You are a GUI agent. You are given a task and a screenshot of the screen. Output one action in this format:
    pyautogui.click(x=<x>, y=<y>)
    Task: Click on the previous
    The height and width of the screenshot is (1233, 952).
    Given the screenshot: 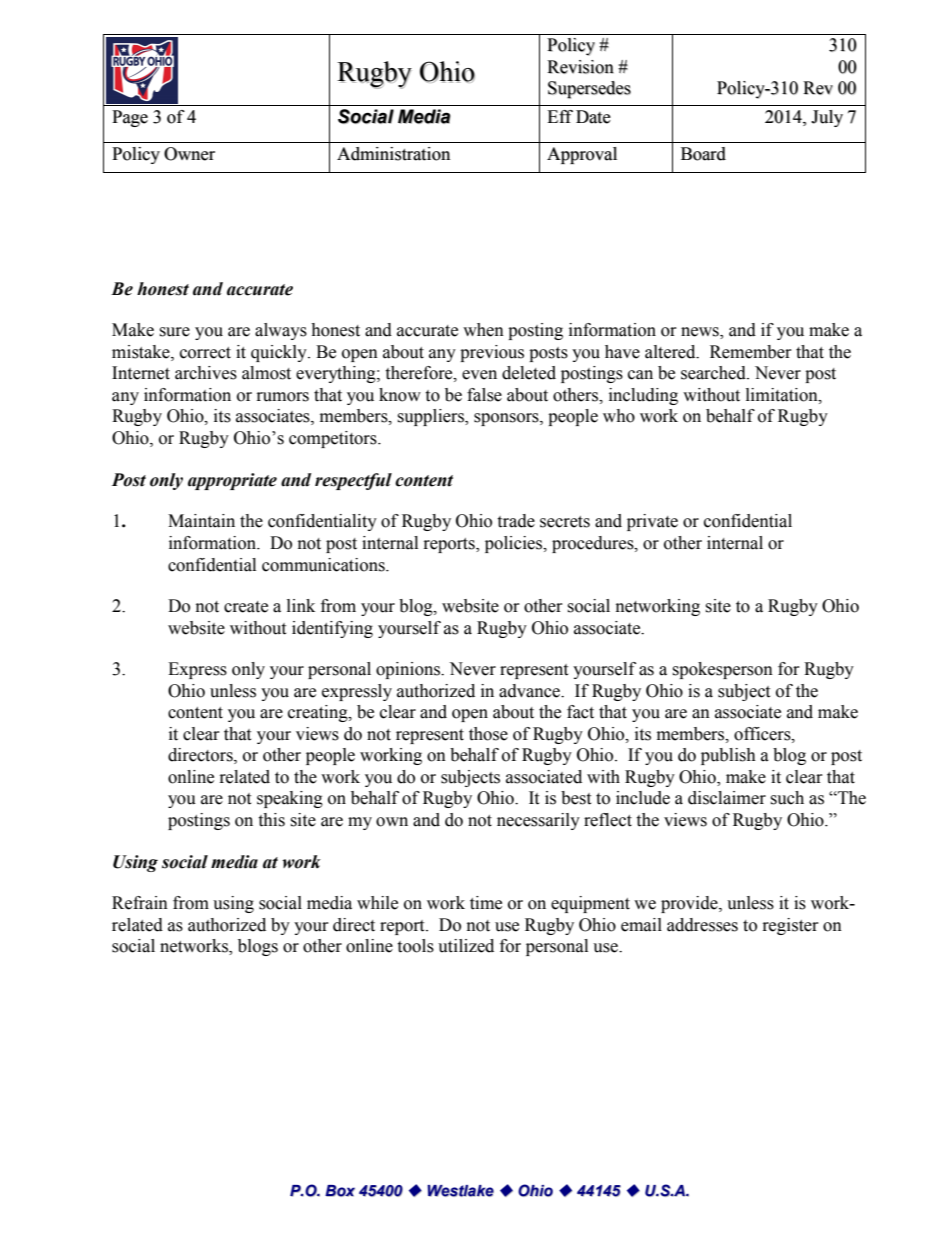 What is the action you would take?
    pyautogui.click(x=492, y=353)
